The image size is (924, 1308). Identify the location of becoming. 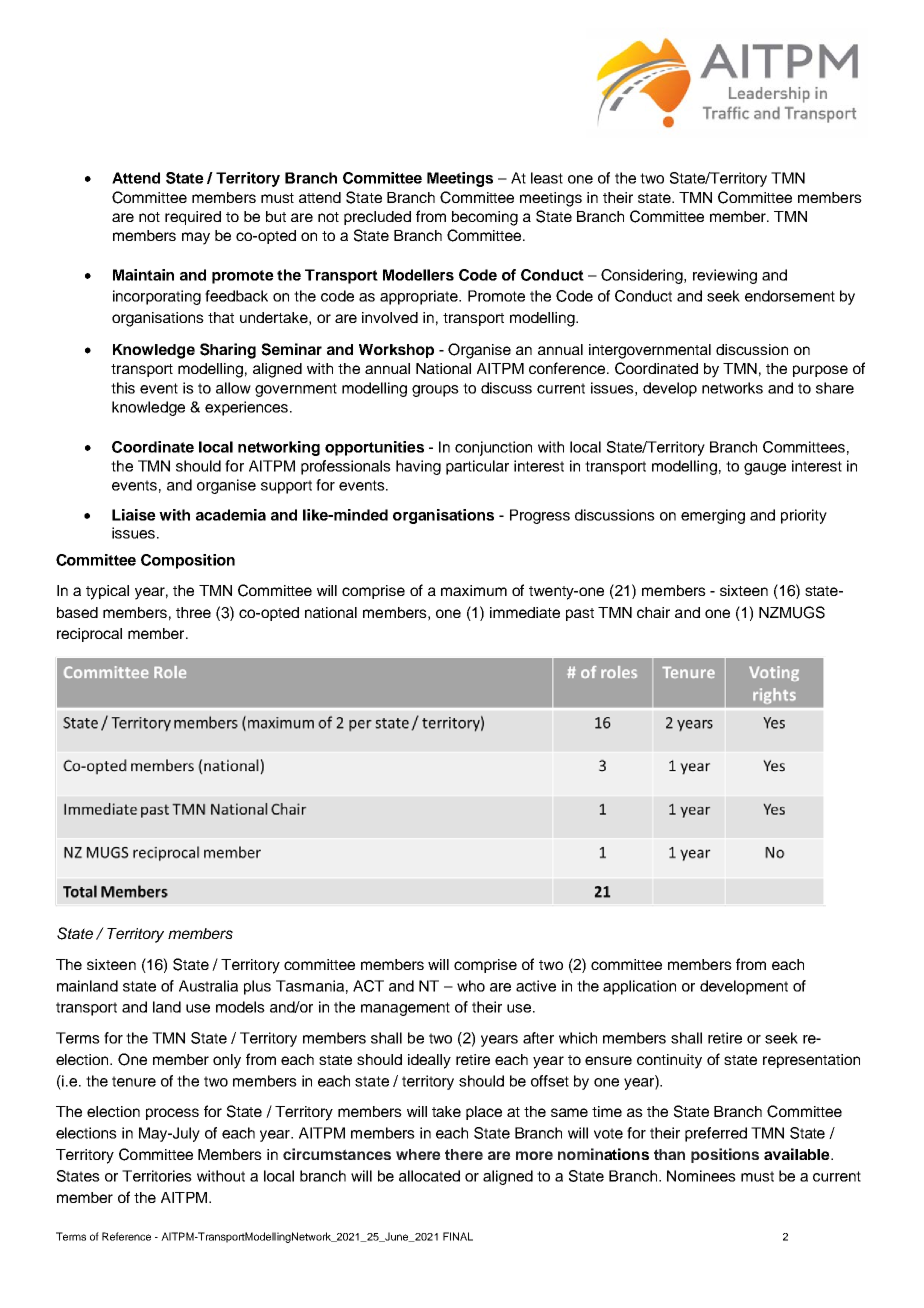
(485, 218).
